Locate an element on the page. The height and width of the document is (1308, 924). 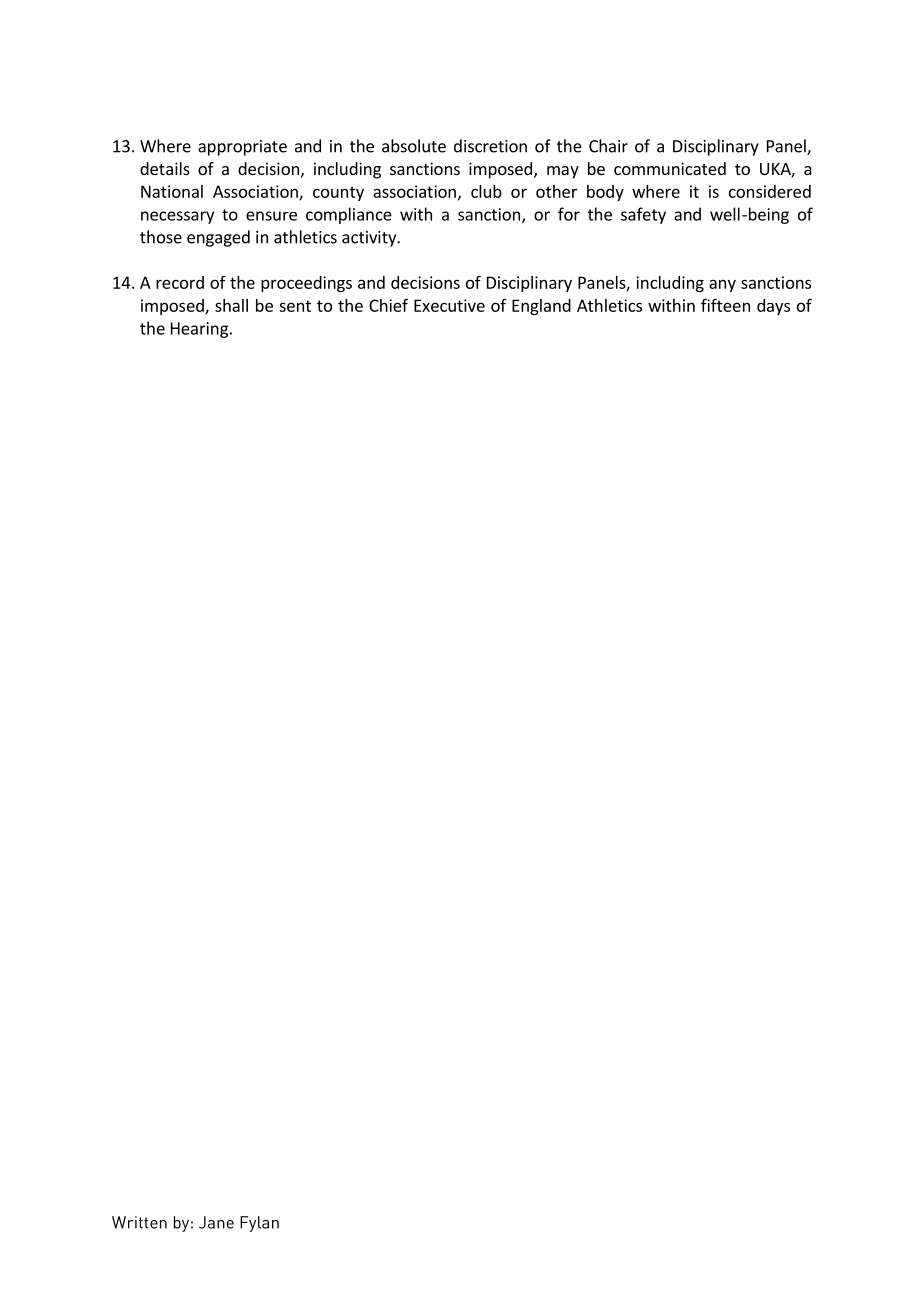
appropriate is located at coordinates (242, 148).
